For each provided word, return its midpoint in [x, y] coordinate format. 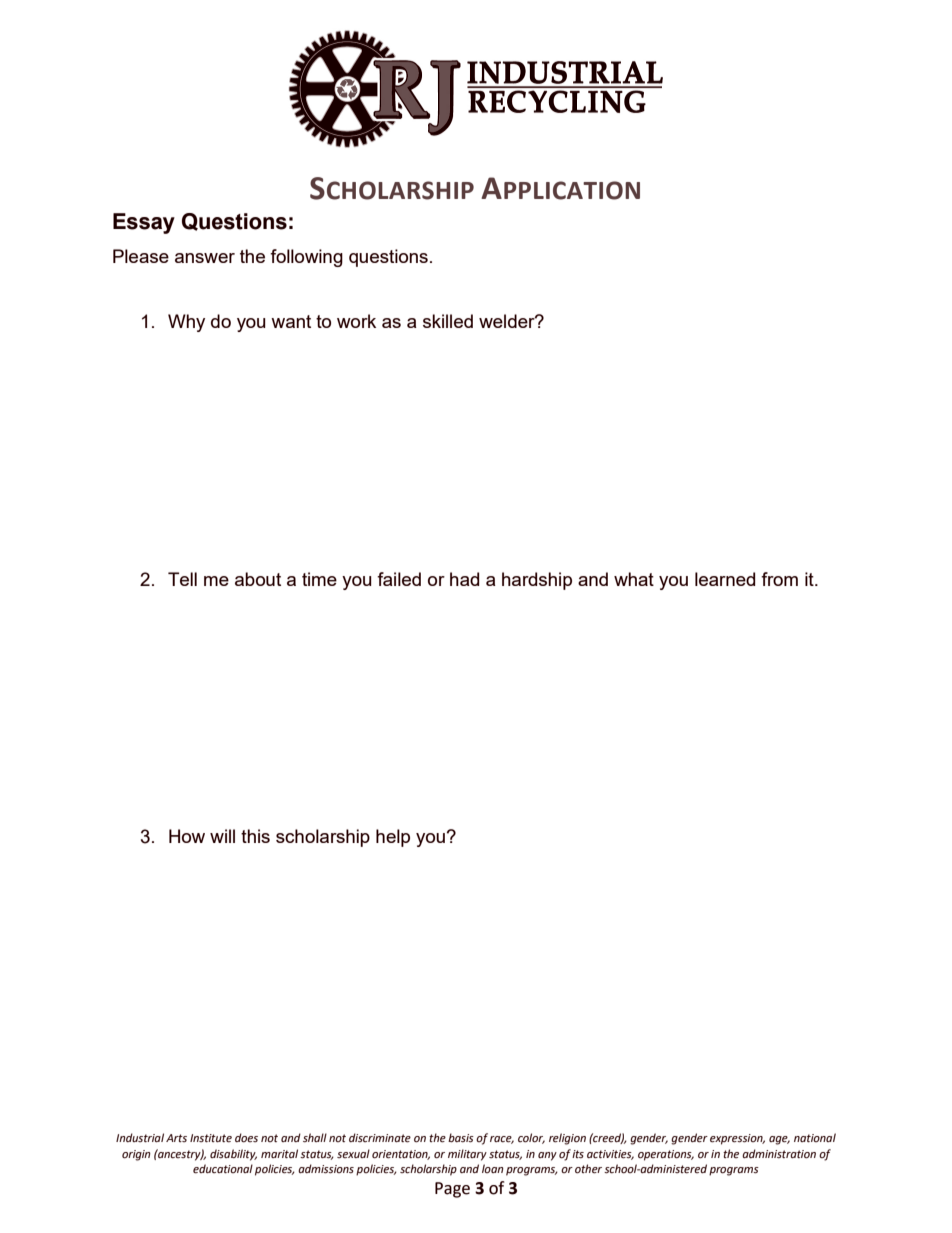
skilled [448, 321]
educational [223, 1169]
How [187, 836]
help [393, 838]
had [464, 579]
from [779, 579]
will [222, 836]
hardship [537, 581]
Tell [182, 579]
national [815, 1137]
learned [725, 579]
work [356, 321]
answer [205, 258]
